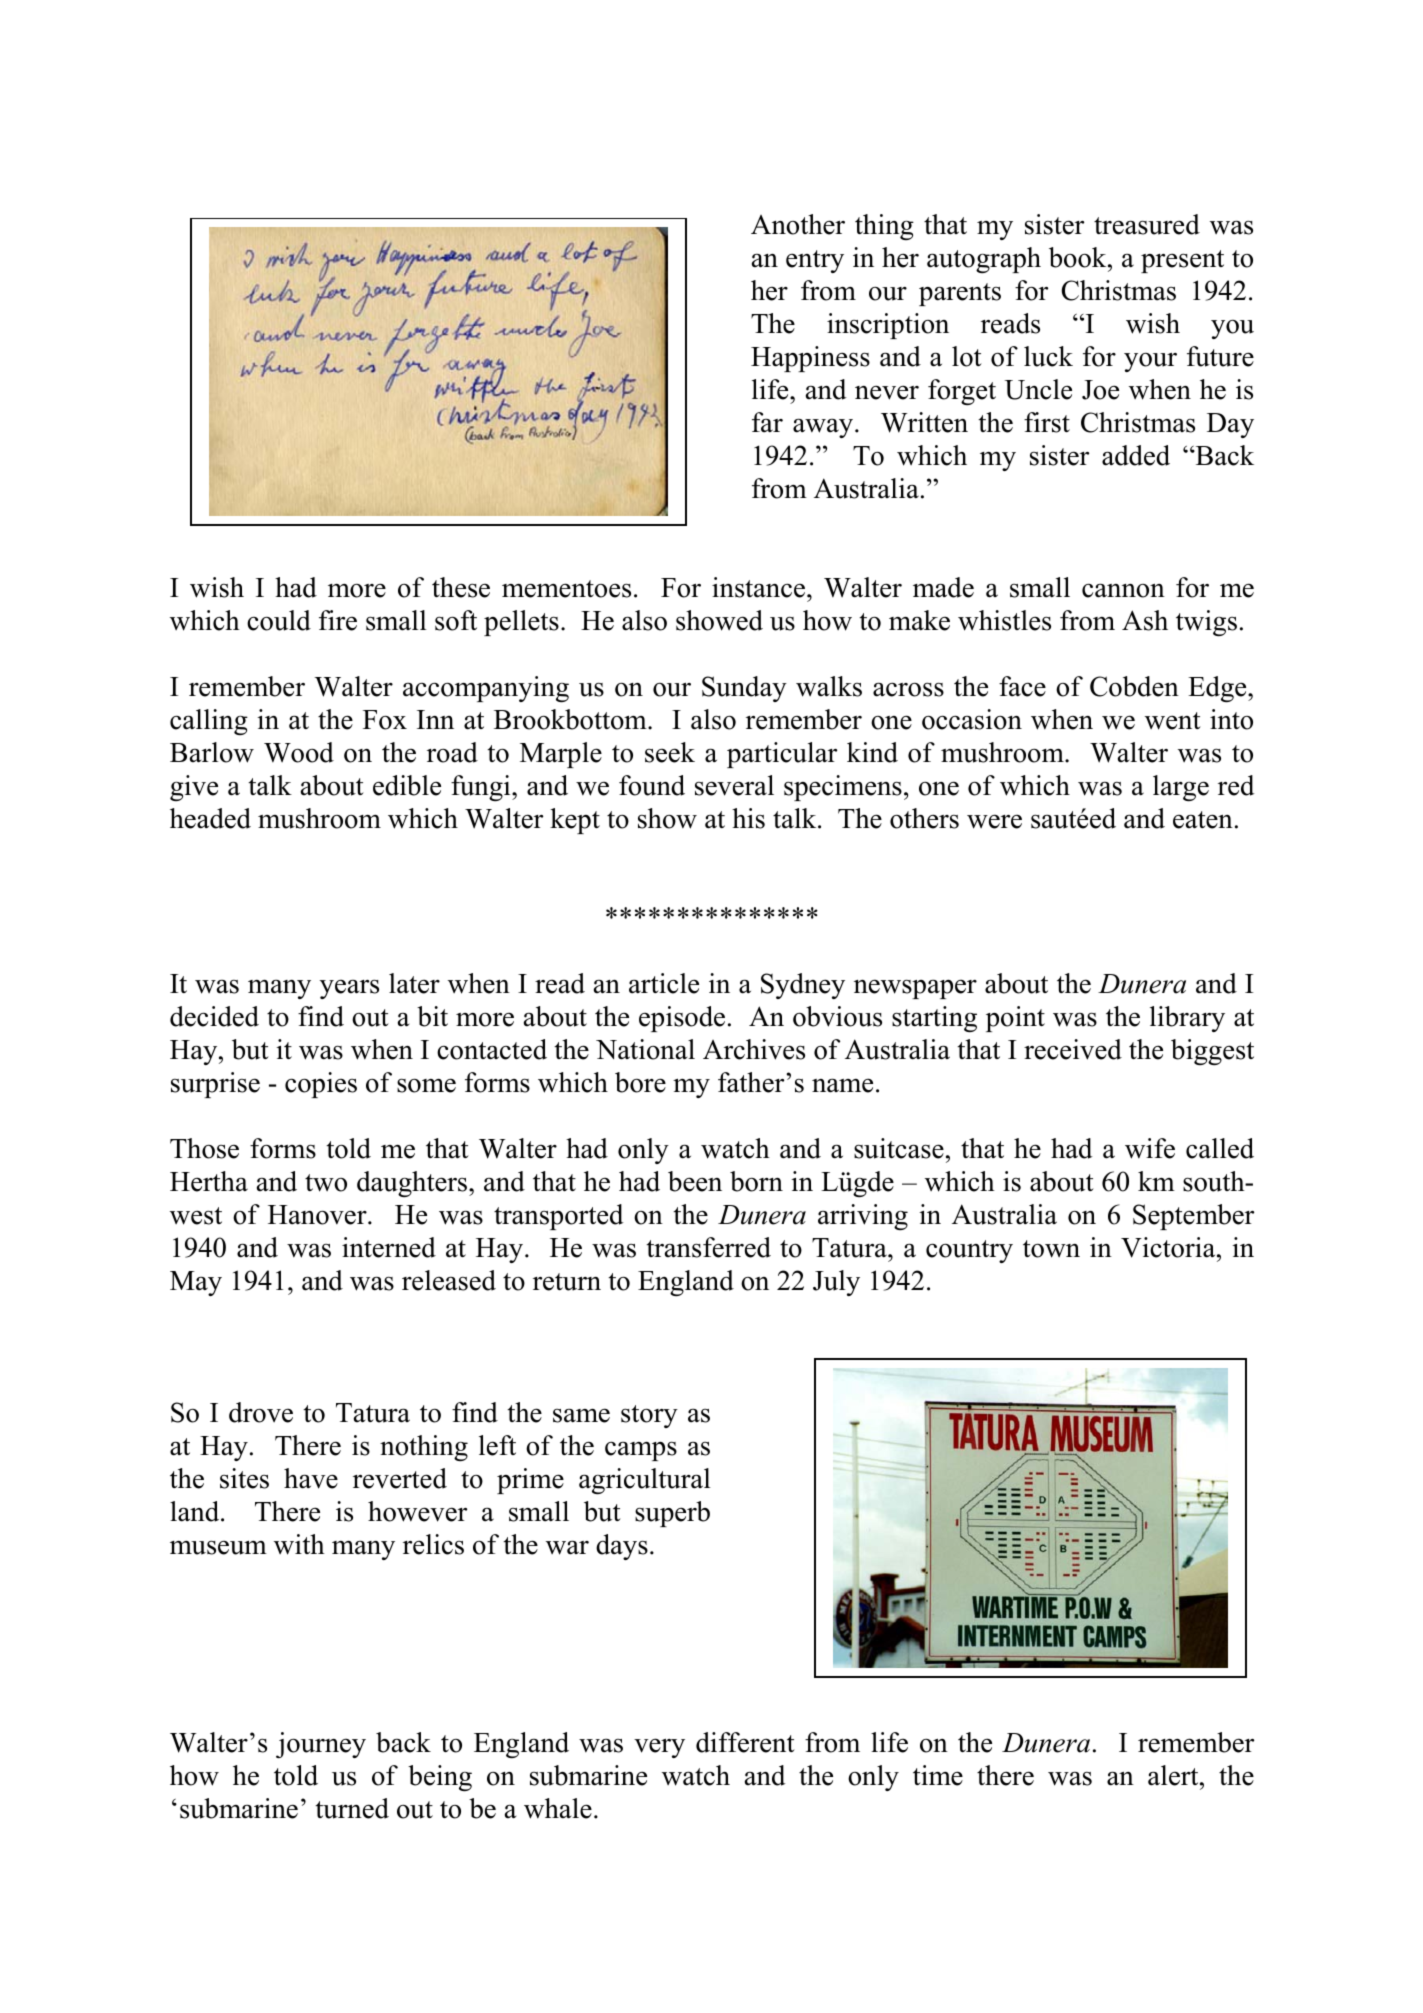 This page has height=2013, width=1423. Describe the element at coordinates (321, 1745) in the page. I see `journey` at that location.
